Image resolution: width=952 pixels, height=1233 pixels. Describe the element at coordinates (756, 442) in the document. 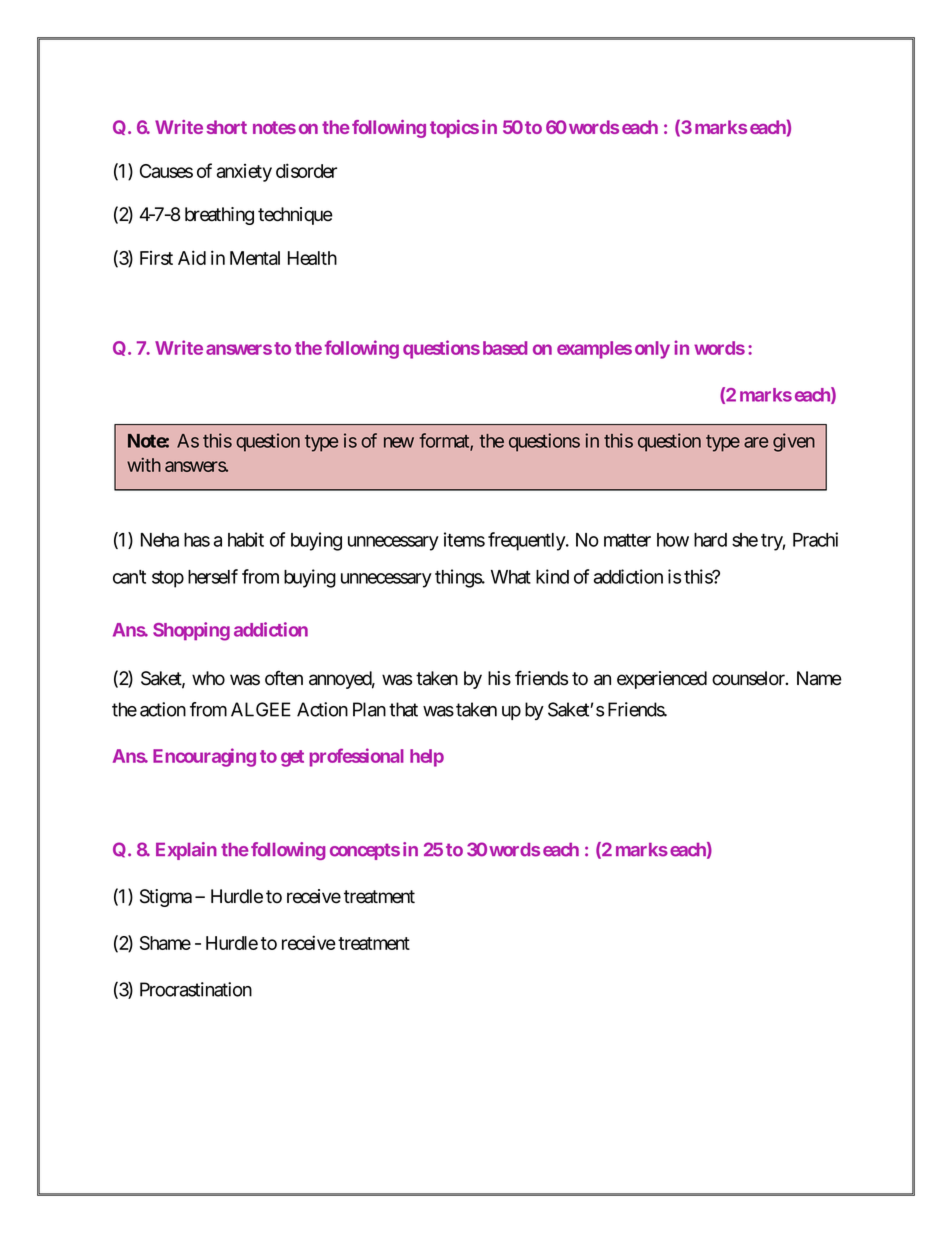

I see `are` at that location.
